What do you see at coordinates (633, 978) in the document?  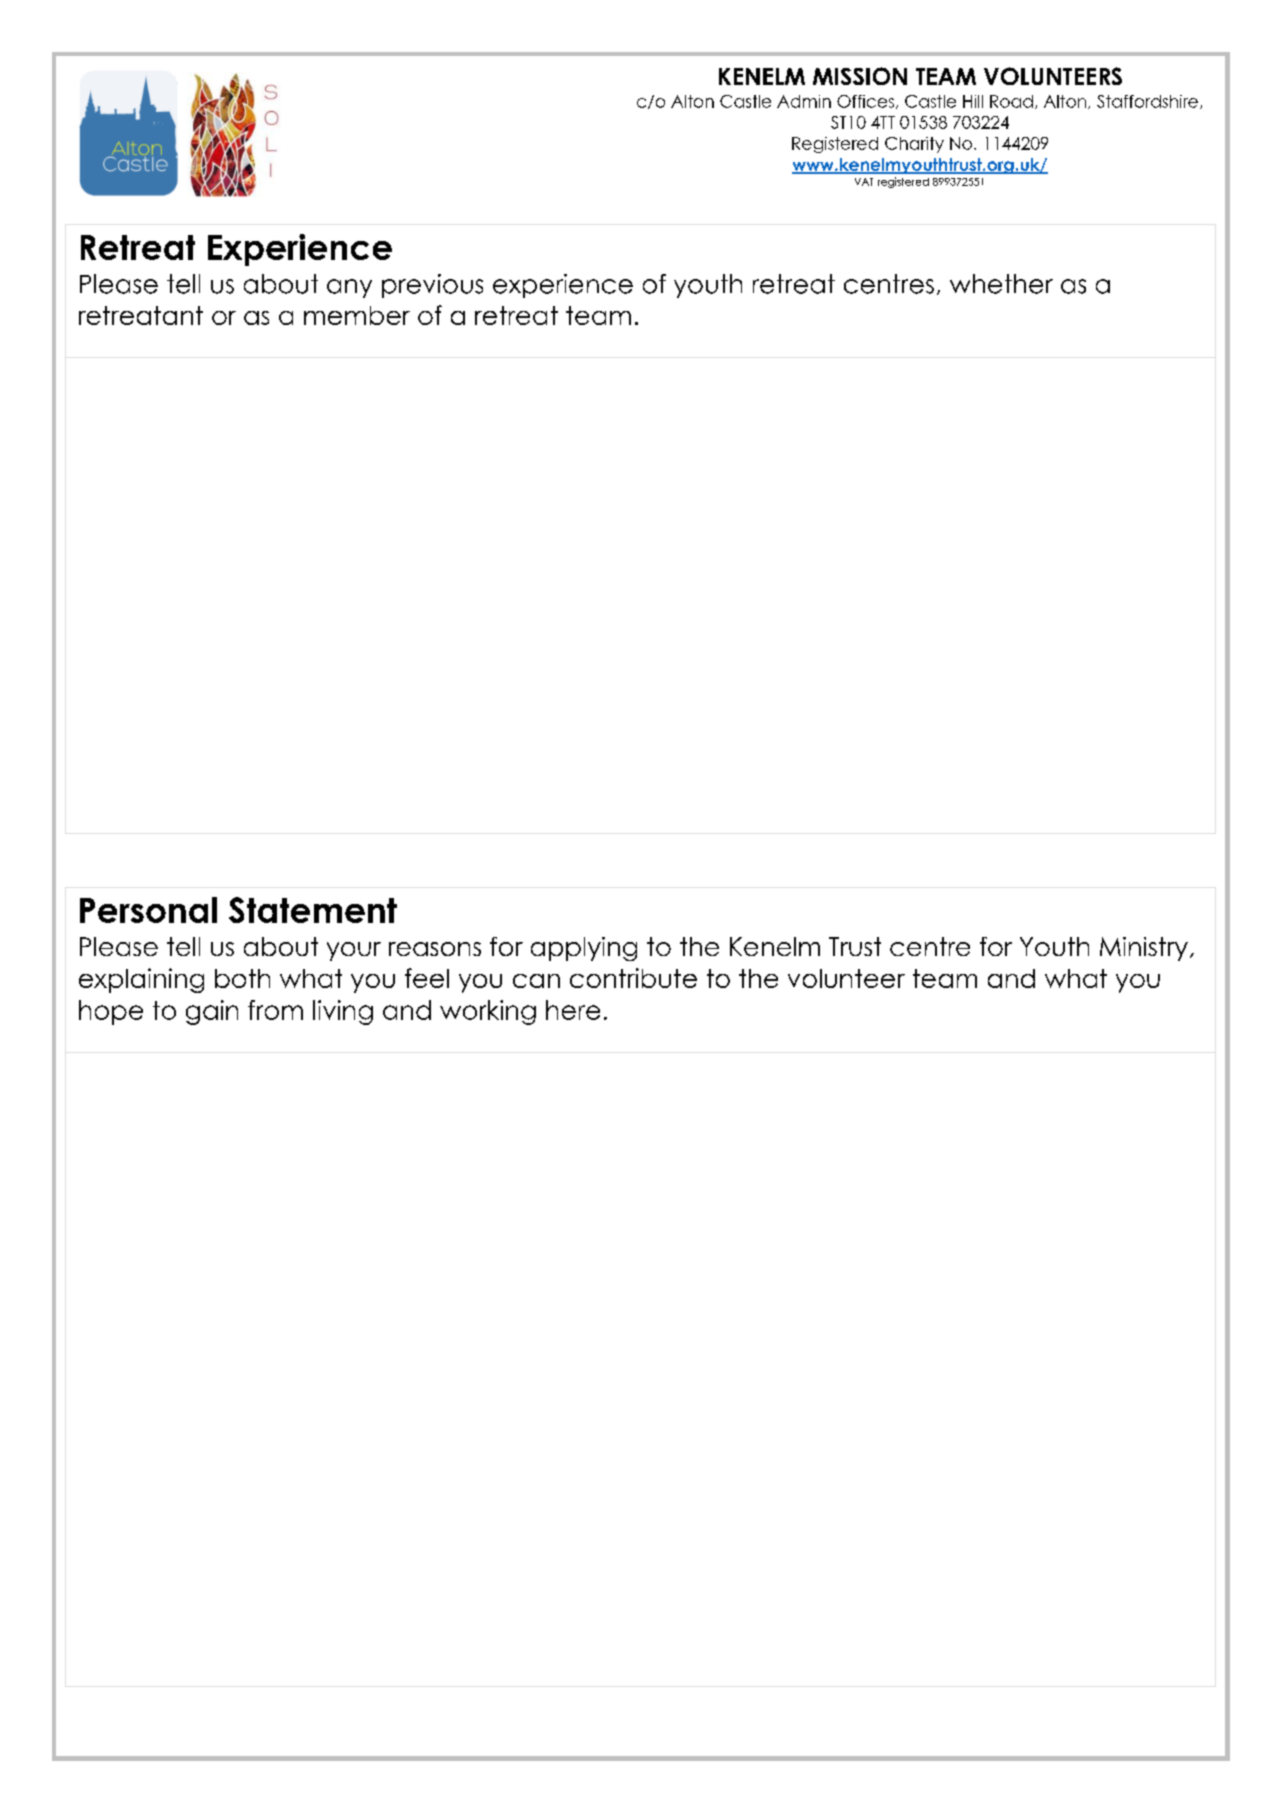 I see `contribute` at bounding box center [633, 978].
